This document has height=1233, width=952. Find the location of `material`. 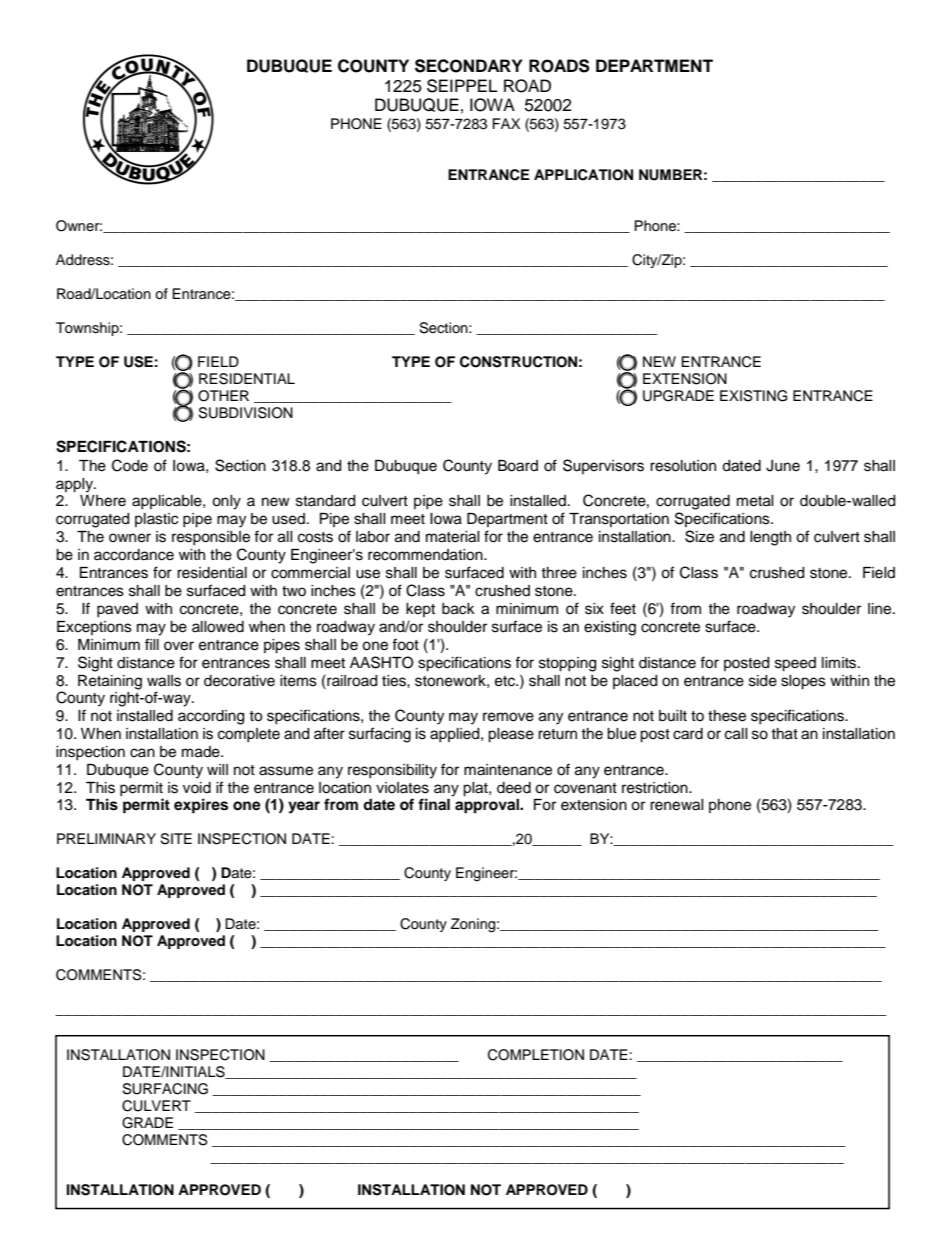

material is located at coordinates (453, 537).
